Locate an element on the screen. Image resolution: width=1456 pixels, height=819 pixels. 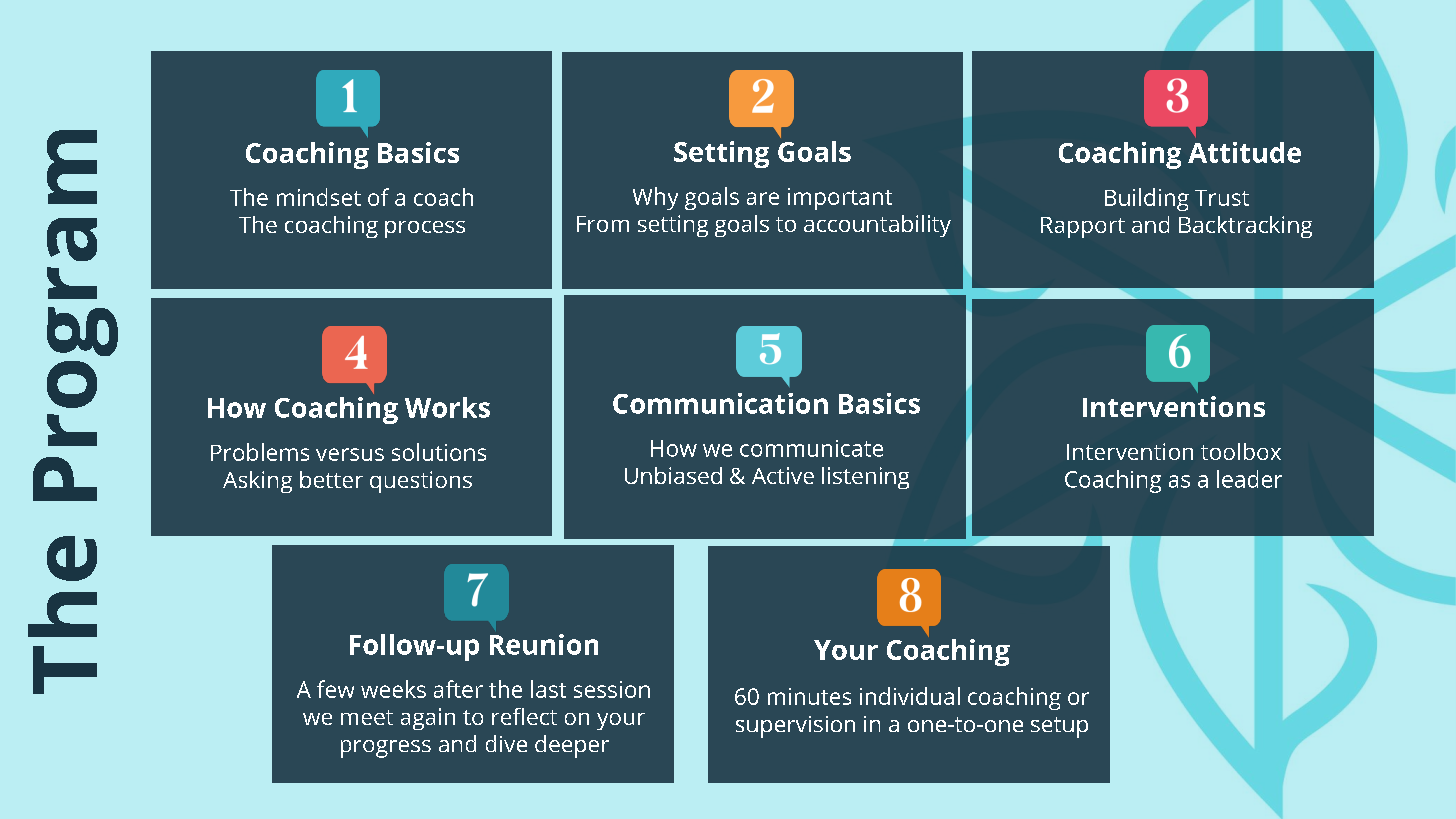
supervision is located at coordinates (795, 727).
